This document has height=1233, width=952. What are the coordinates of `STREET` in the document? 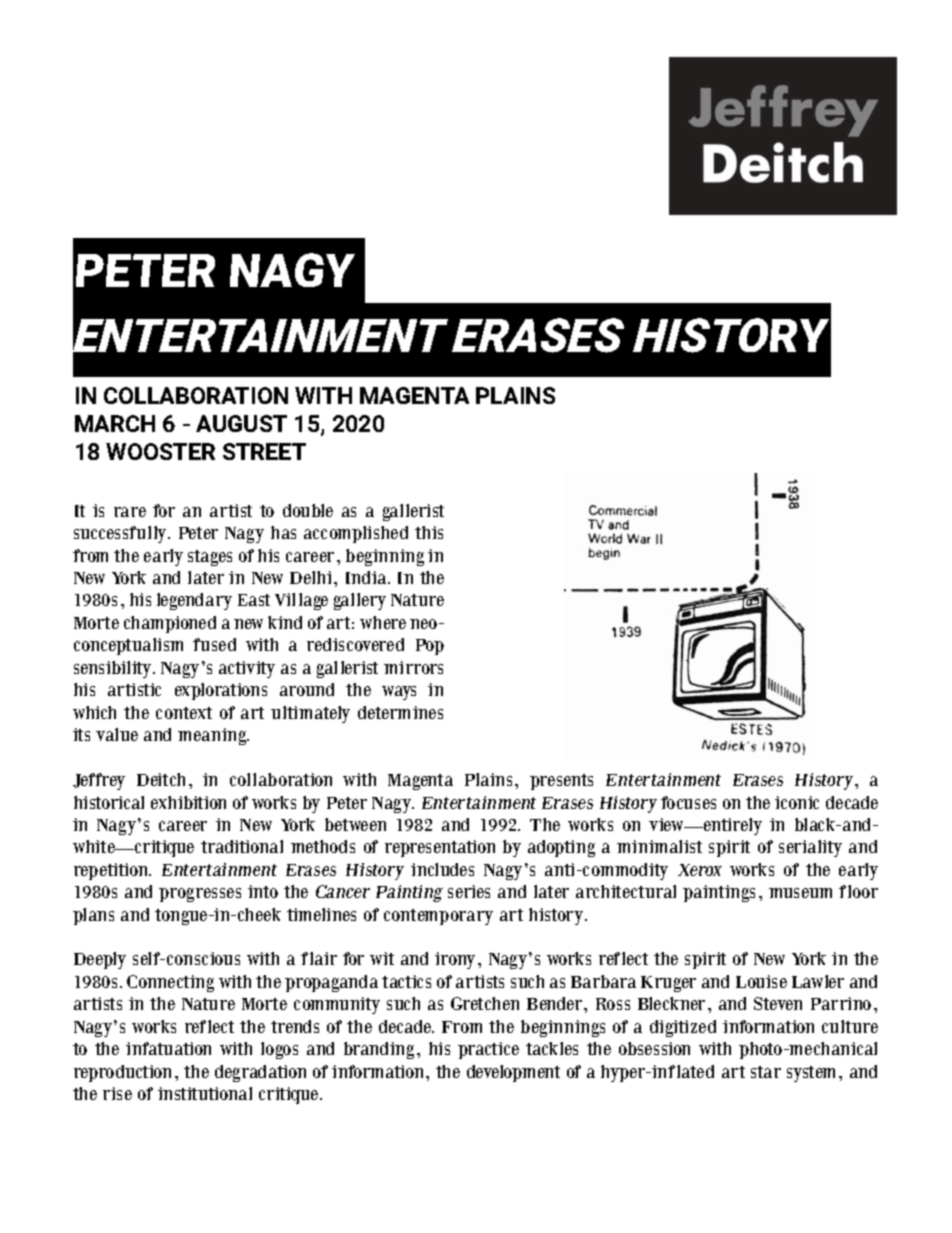 It's located at (264, 451).
